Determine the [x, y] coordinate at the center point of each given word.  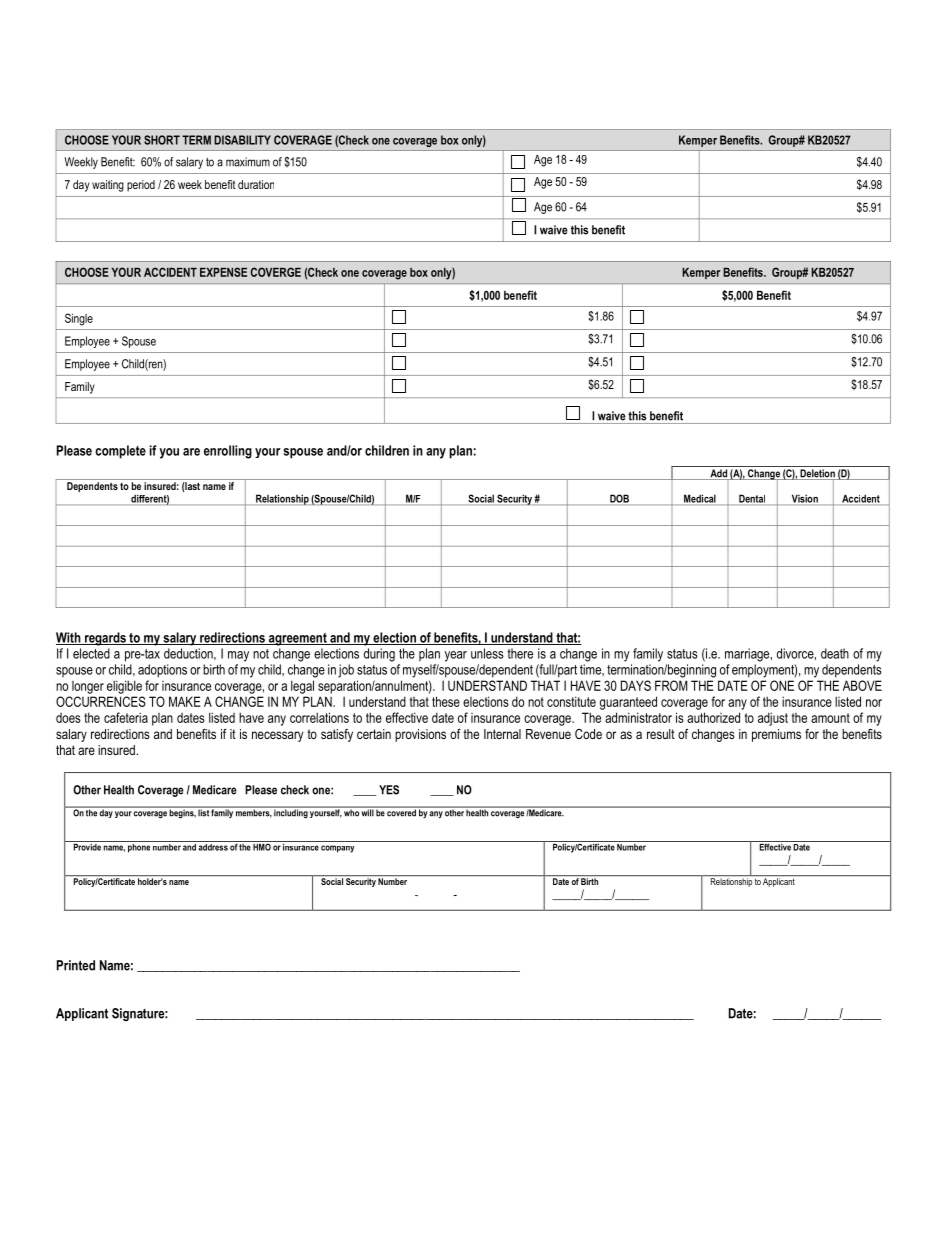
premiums [776, 735]
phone [139, 847]
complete [120, 452]
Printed [76, 965]
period [141, 186]
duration [256, 184]
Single [79, 319]
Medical [700, 499]
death [835, 653]
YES [389, 790]
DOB [619, 499]
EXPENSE [223, 272]
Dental [752, 499]
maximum [248, 162]
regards [105, 639]
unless [487, 653]
